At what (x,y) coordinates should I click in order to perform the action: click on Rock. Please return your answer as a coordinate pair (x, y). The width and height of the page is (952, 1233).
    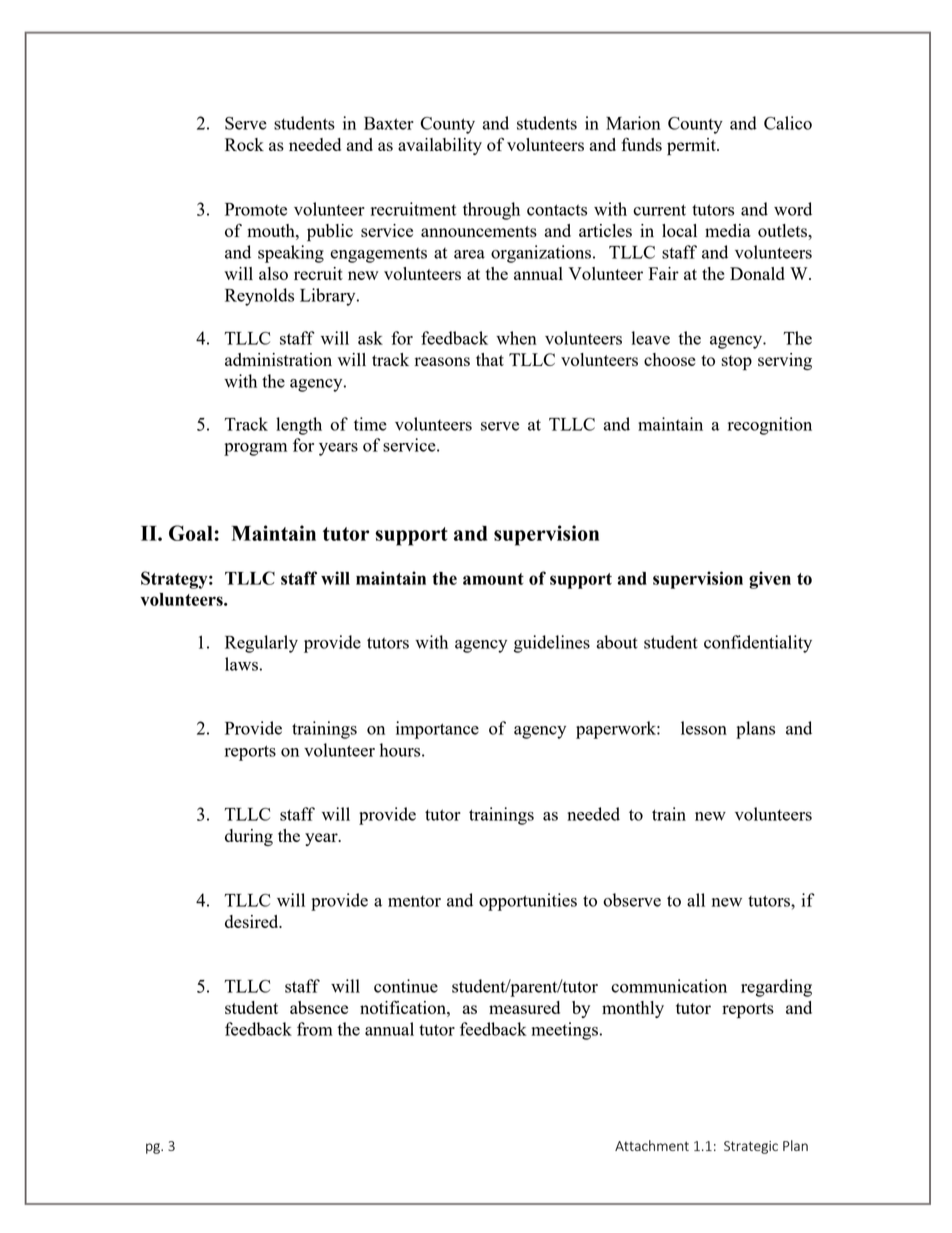
    Looking at the image, I should click on (244, 144).
